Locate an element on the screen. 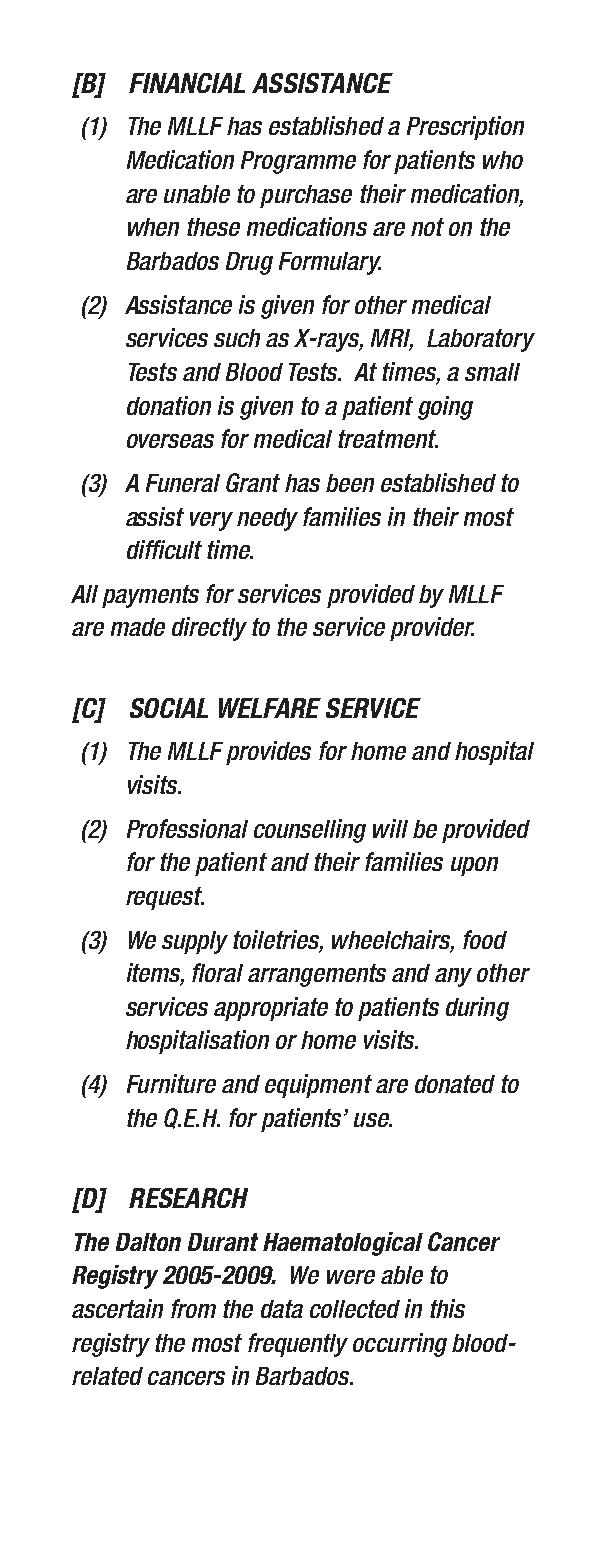 The height and width of the screenshot is (1568, 605). this is located at coordinates (447, 1308).
